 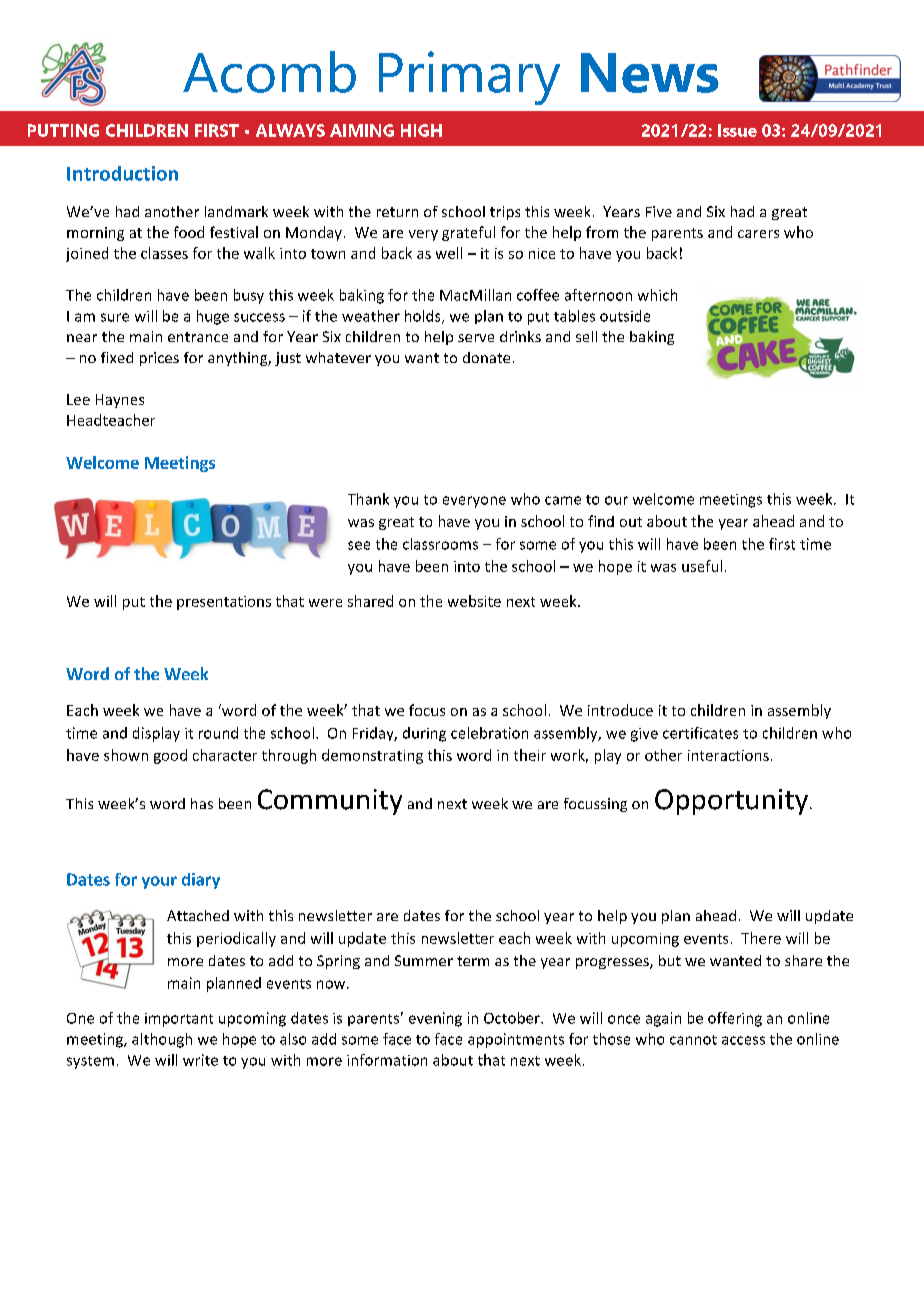 What do you see at coordinates (162, 1040) in the image?
I see `although` at bounding box center [162, 1040].
